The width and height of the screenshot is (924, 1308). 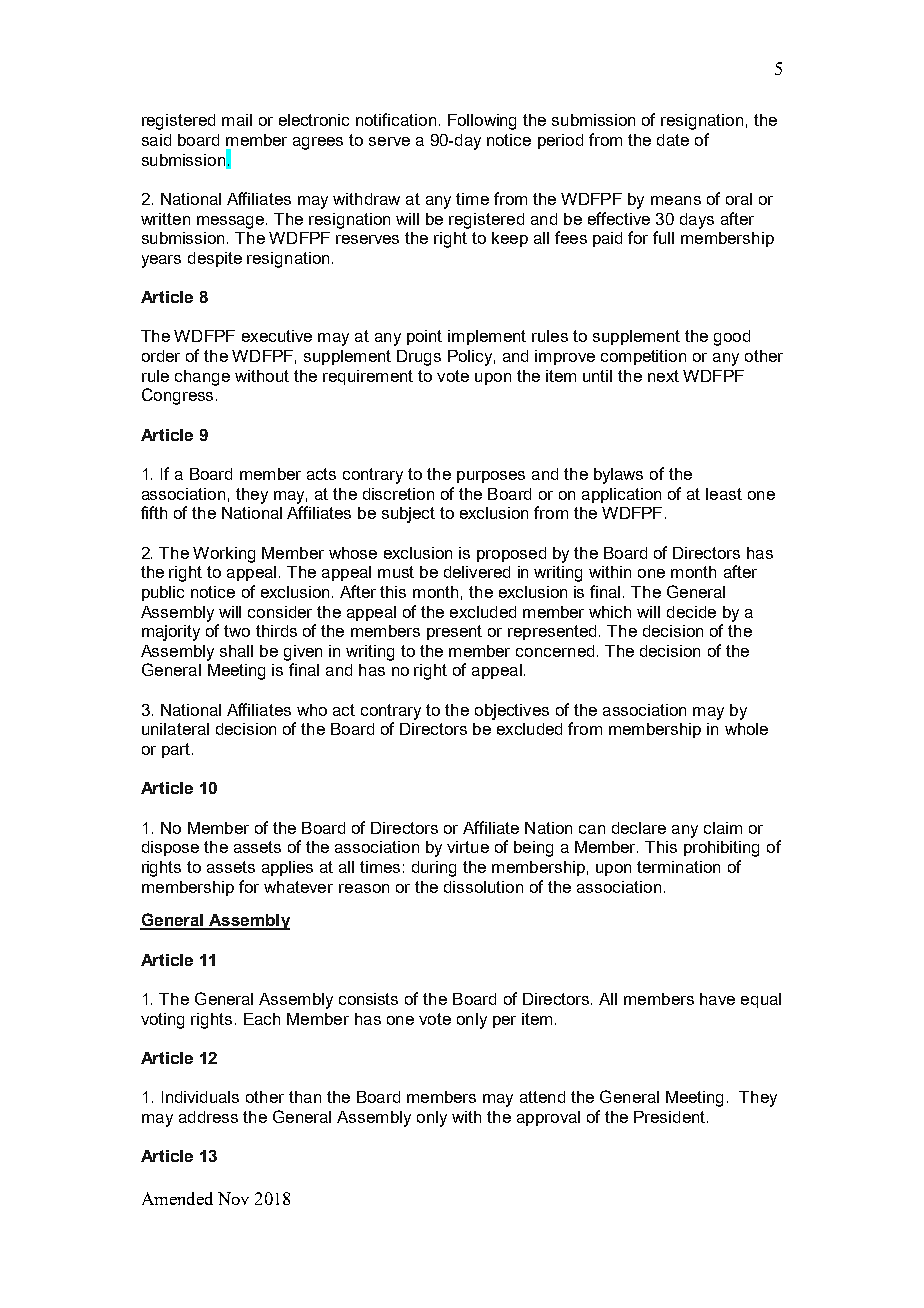 I want to click on mail, so click(x=237, y=120).
